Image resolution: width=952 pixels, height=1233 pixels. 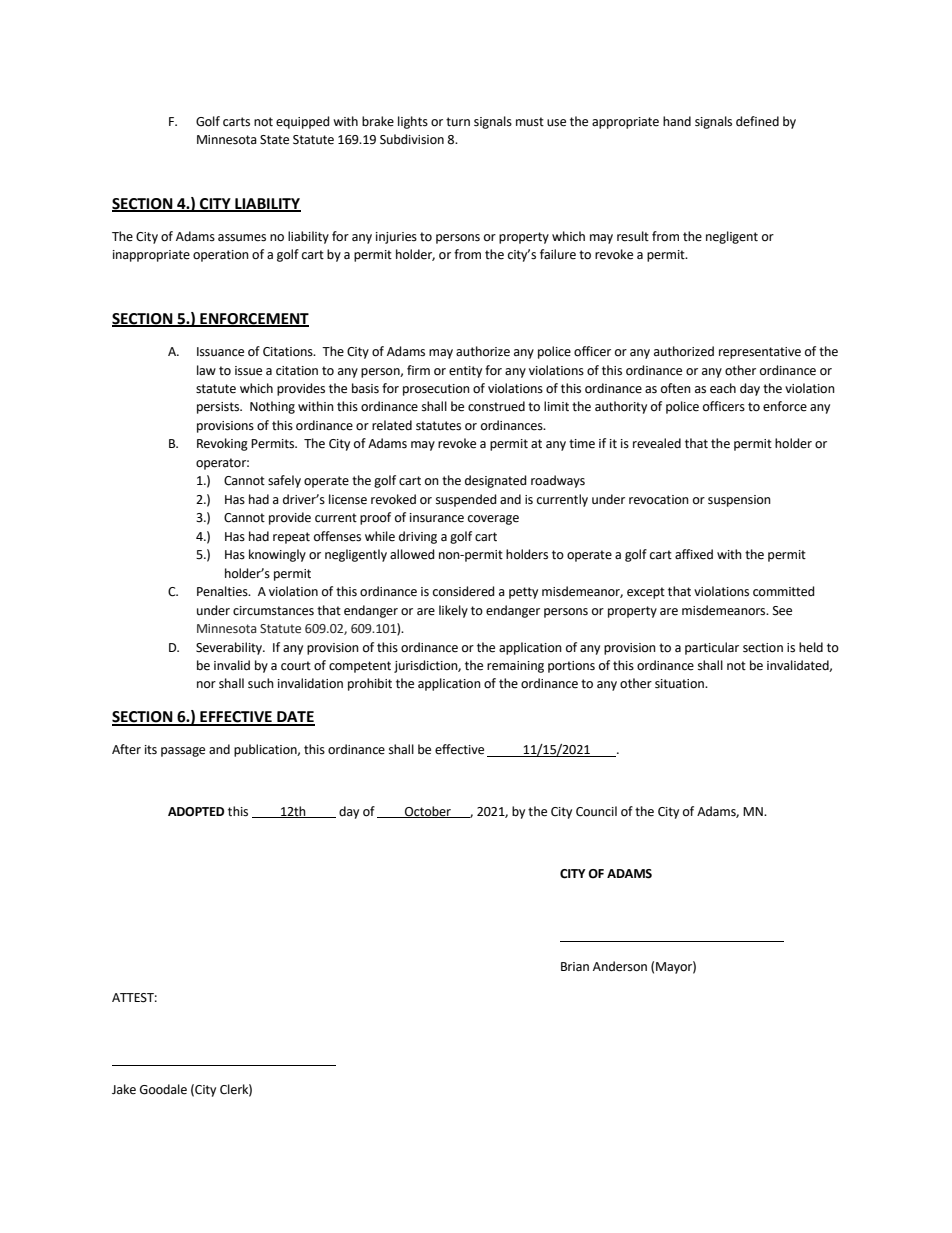 What do you see at coordinates (222, 444) in the image?
I see `Revoking` at bounding box center [222, 444].
